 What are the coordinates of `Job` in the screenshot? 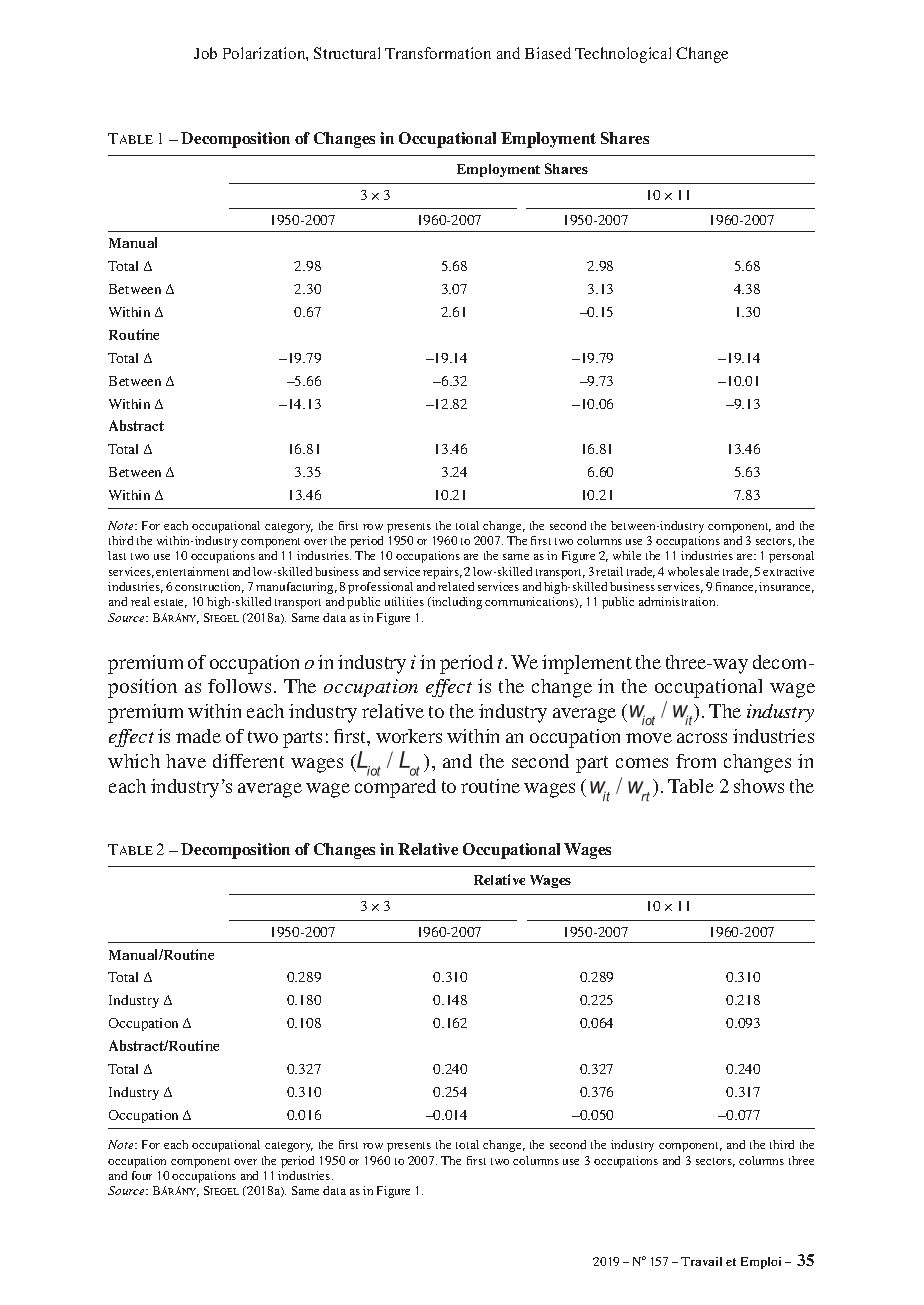 It's located at (205, 53).
